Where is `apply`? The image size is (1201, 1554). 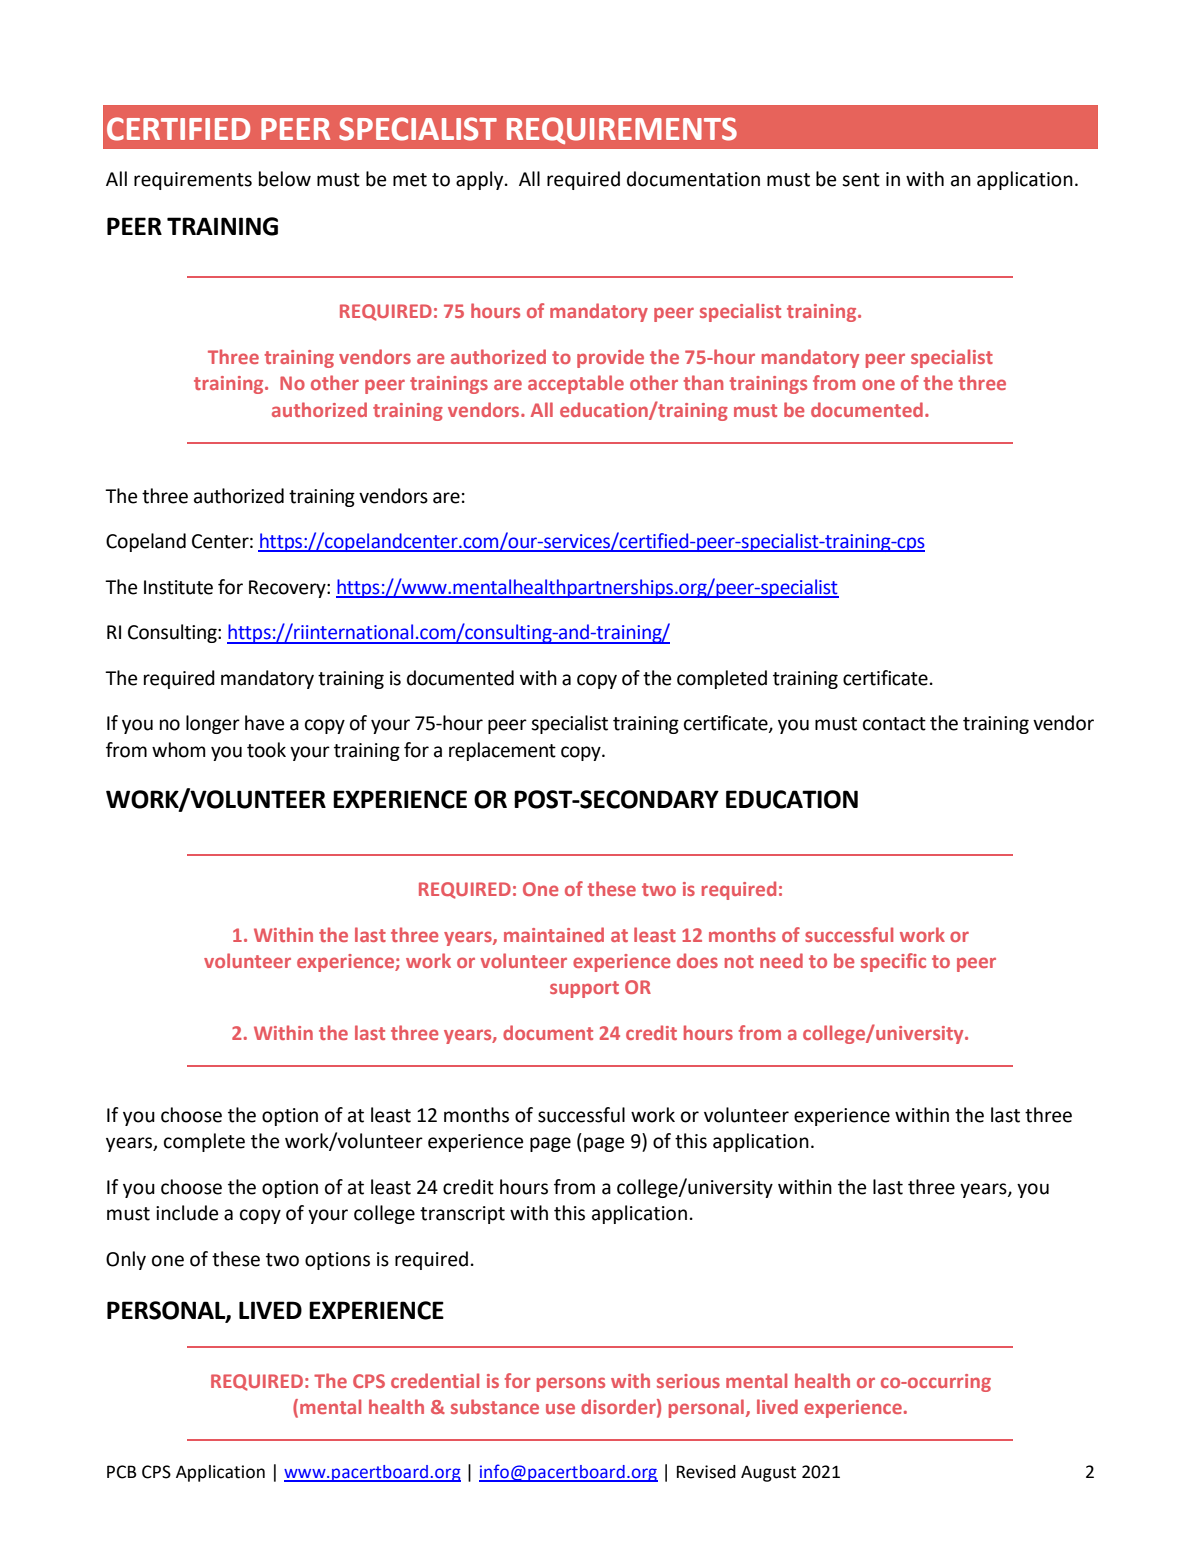 apply is located at coordinates (481, 180).
